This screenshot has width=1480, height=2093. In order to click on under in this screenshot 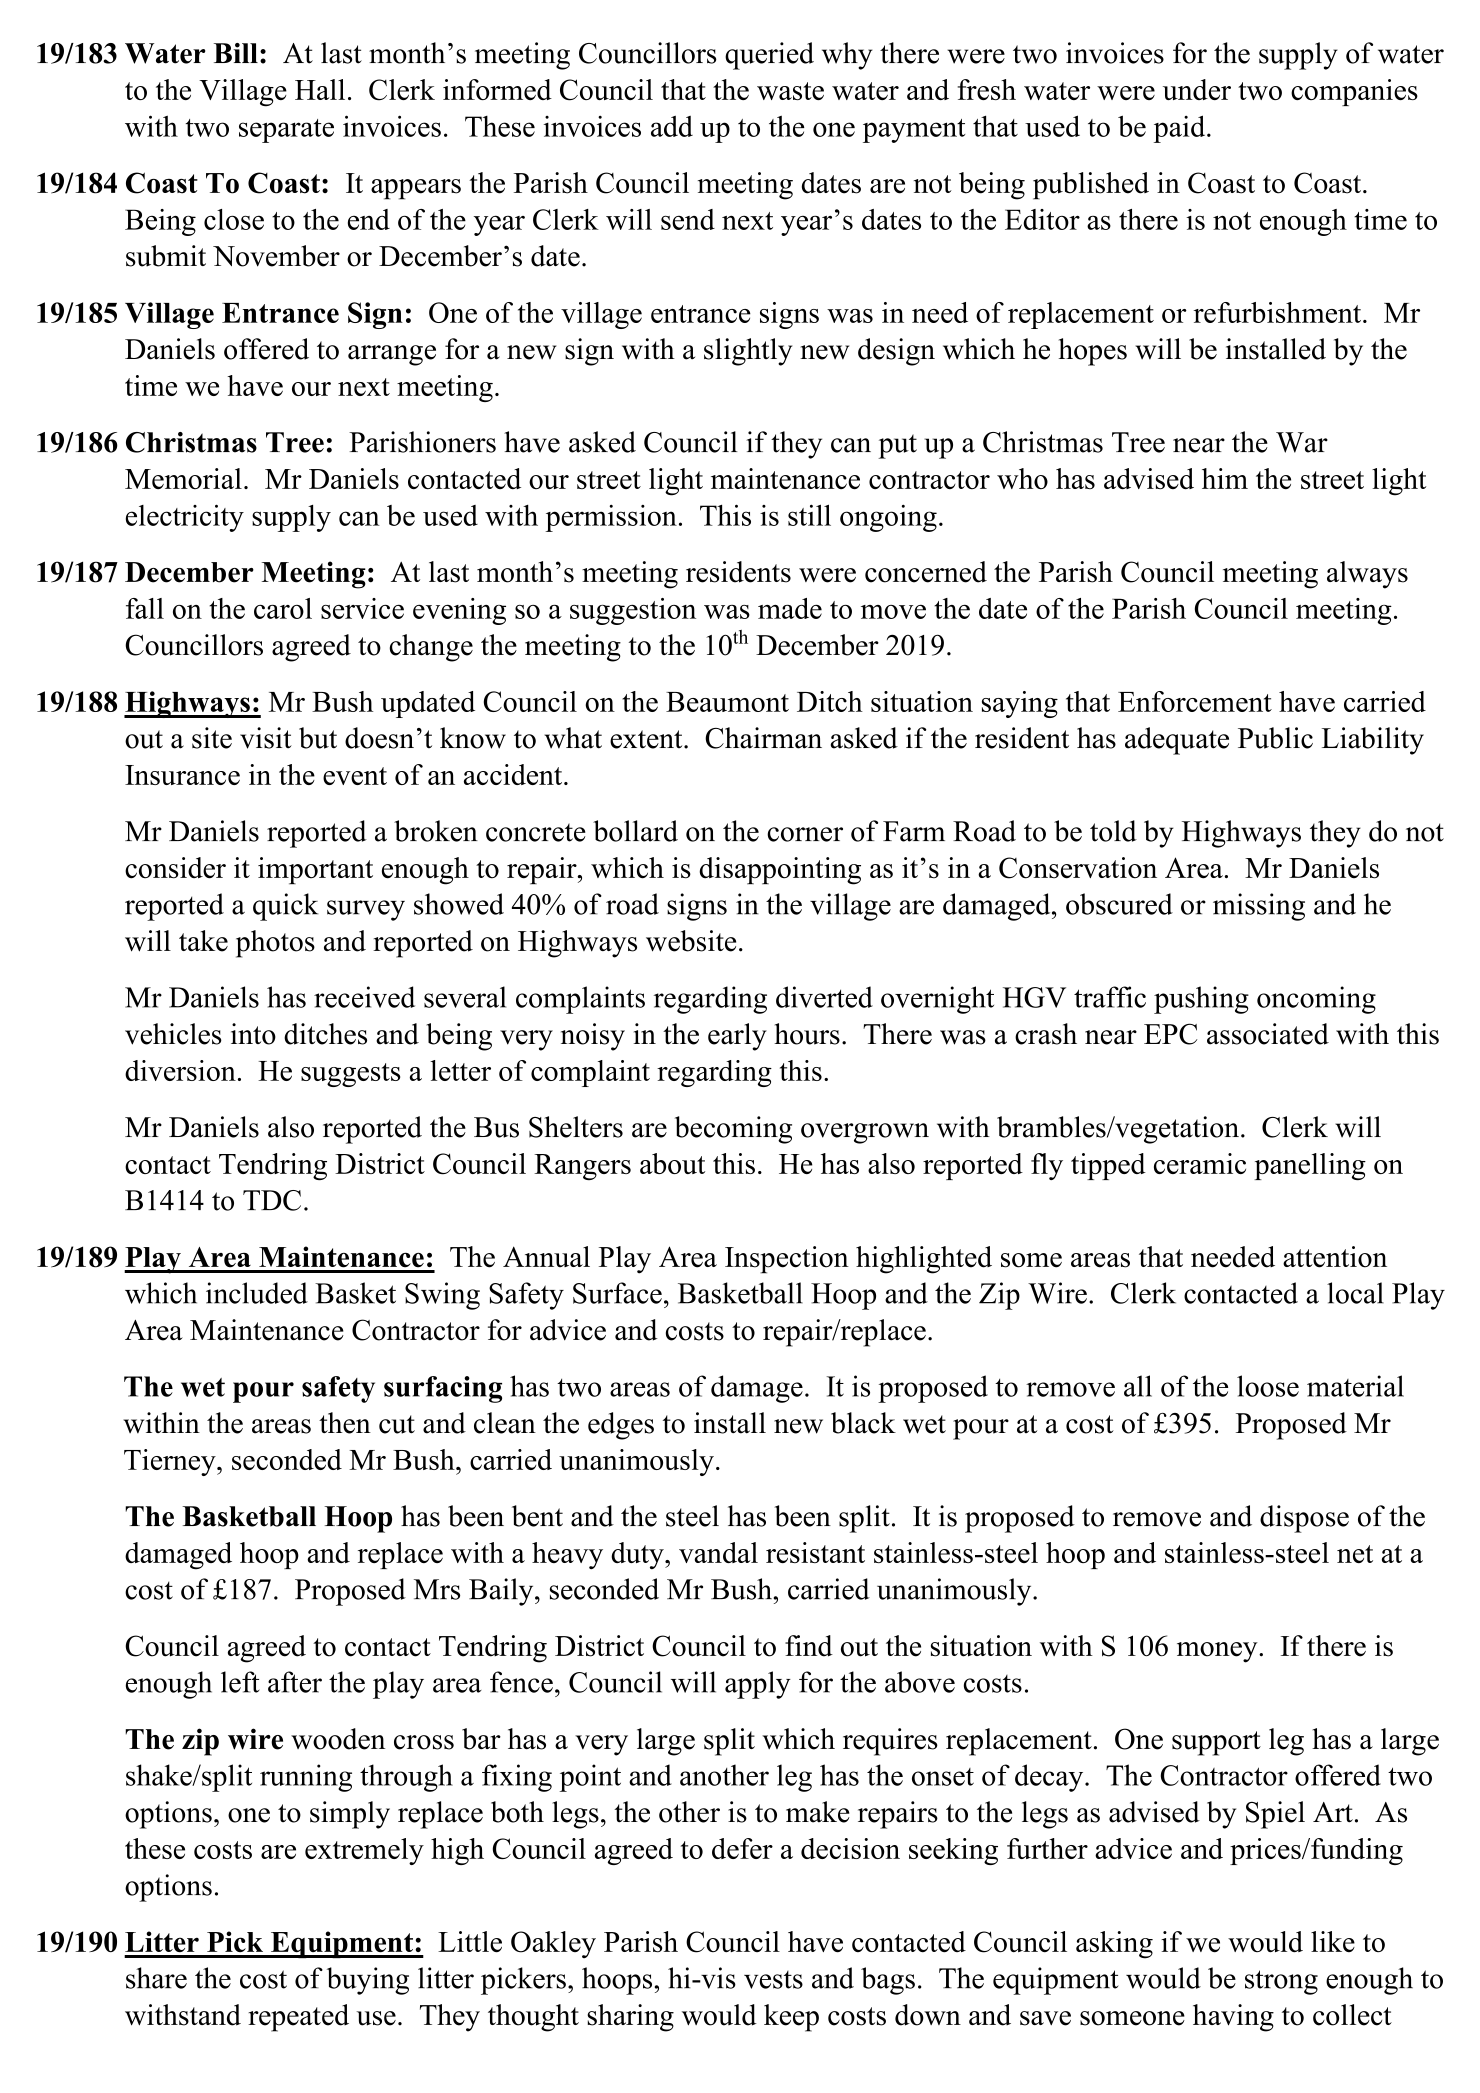, I will do `click(1197, 89)`.
